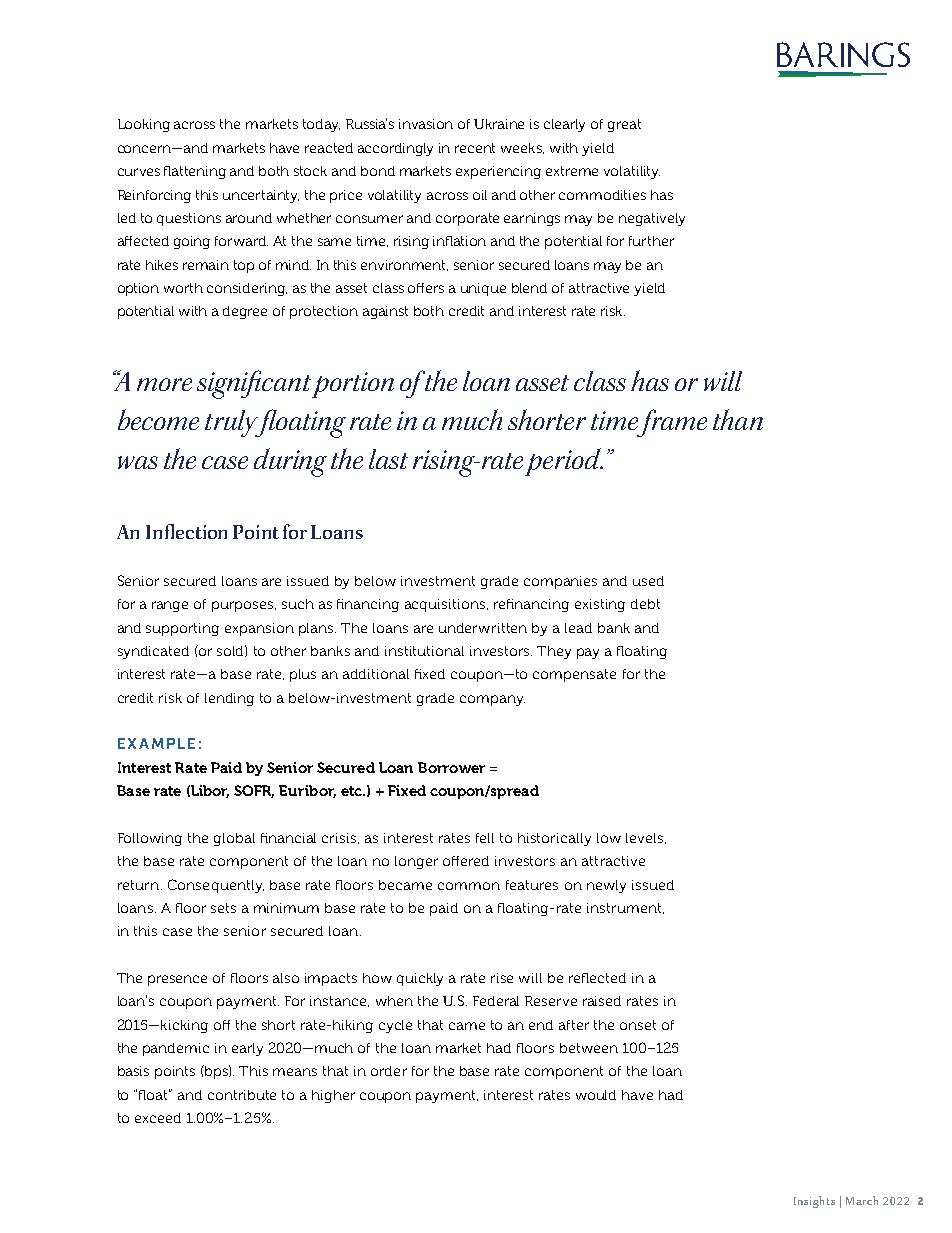 This screenshot has height=1233, width=952. Describe the element at coordinates (502, 978) in the screenshot. I see `rise` at that location.
